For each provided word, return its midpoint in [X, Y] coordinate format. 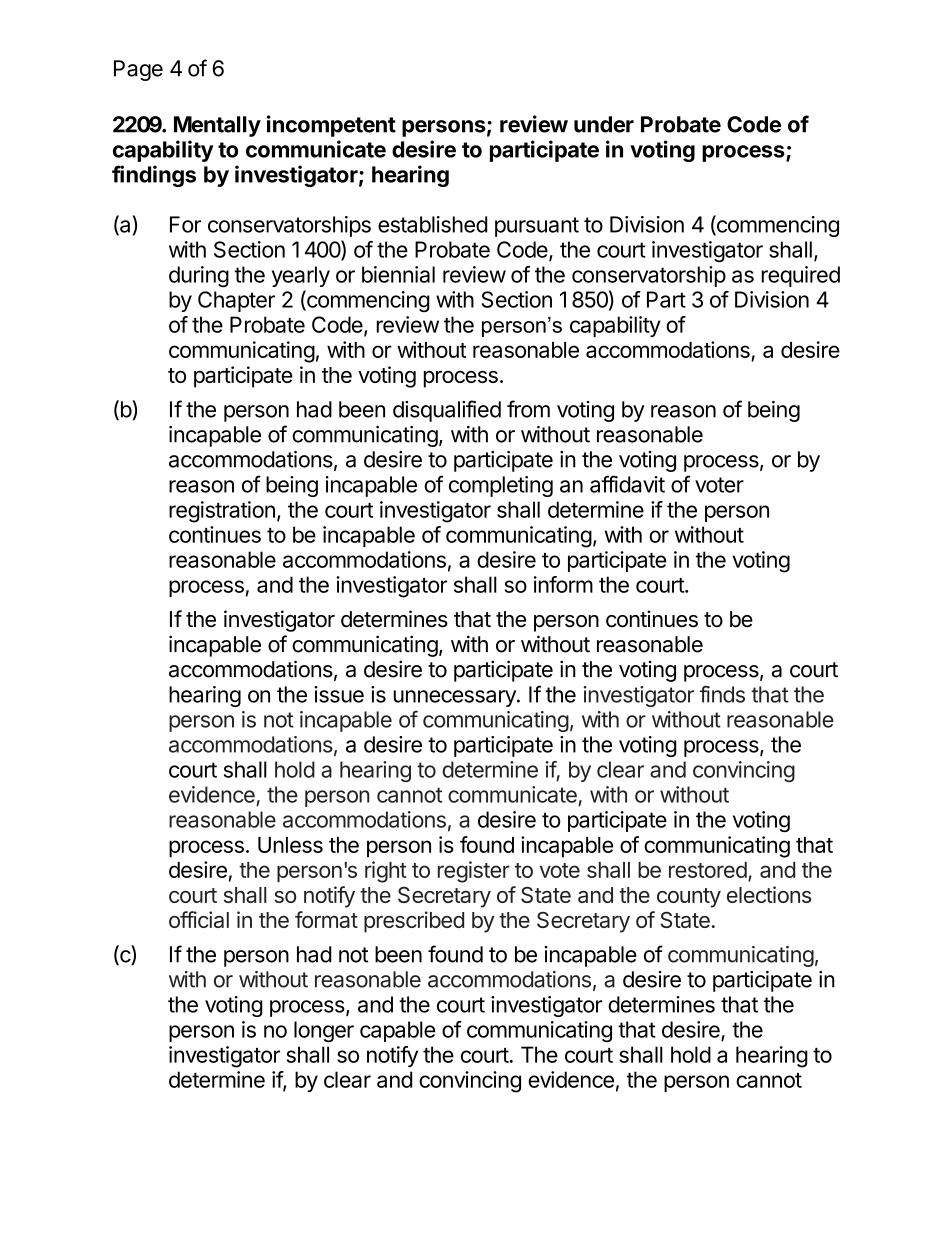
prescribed [414, 922]
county [689, 898]
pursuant [537, 227]
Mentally [217, 126]
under [604, 124]
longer [324, 1032]
